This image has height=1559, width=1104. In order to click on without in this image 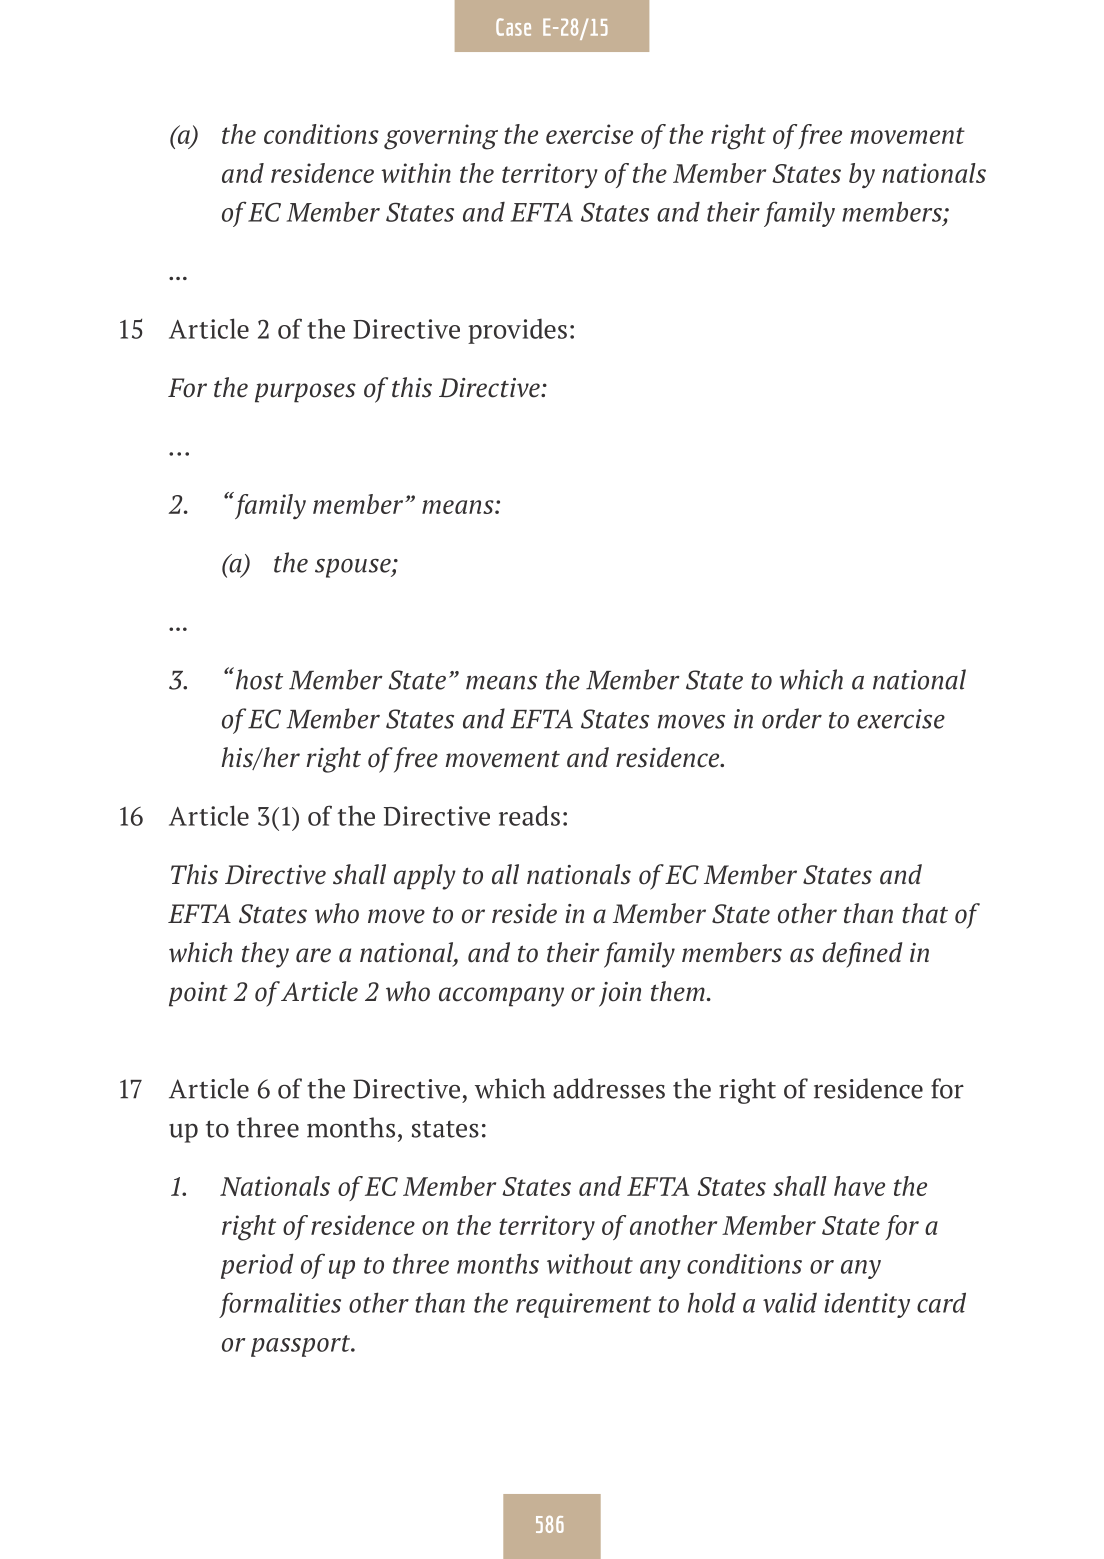, I will do `click(590, 1263)`.
